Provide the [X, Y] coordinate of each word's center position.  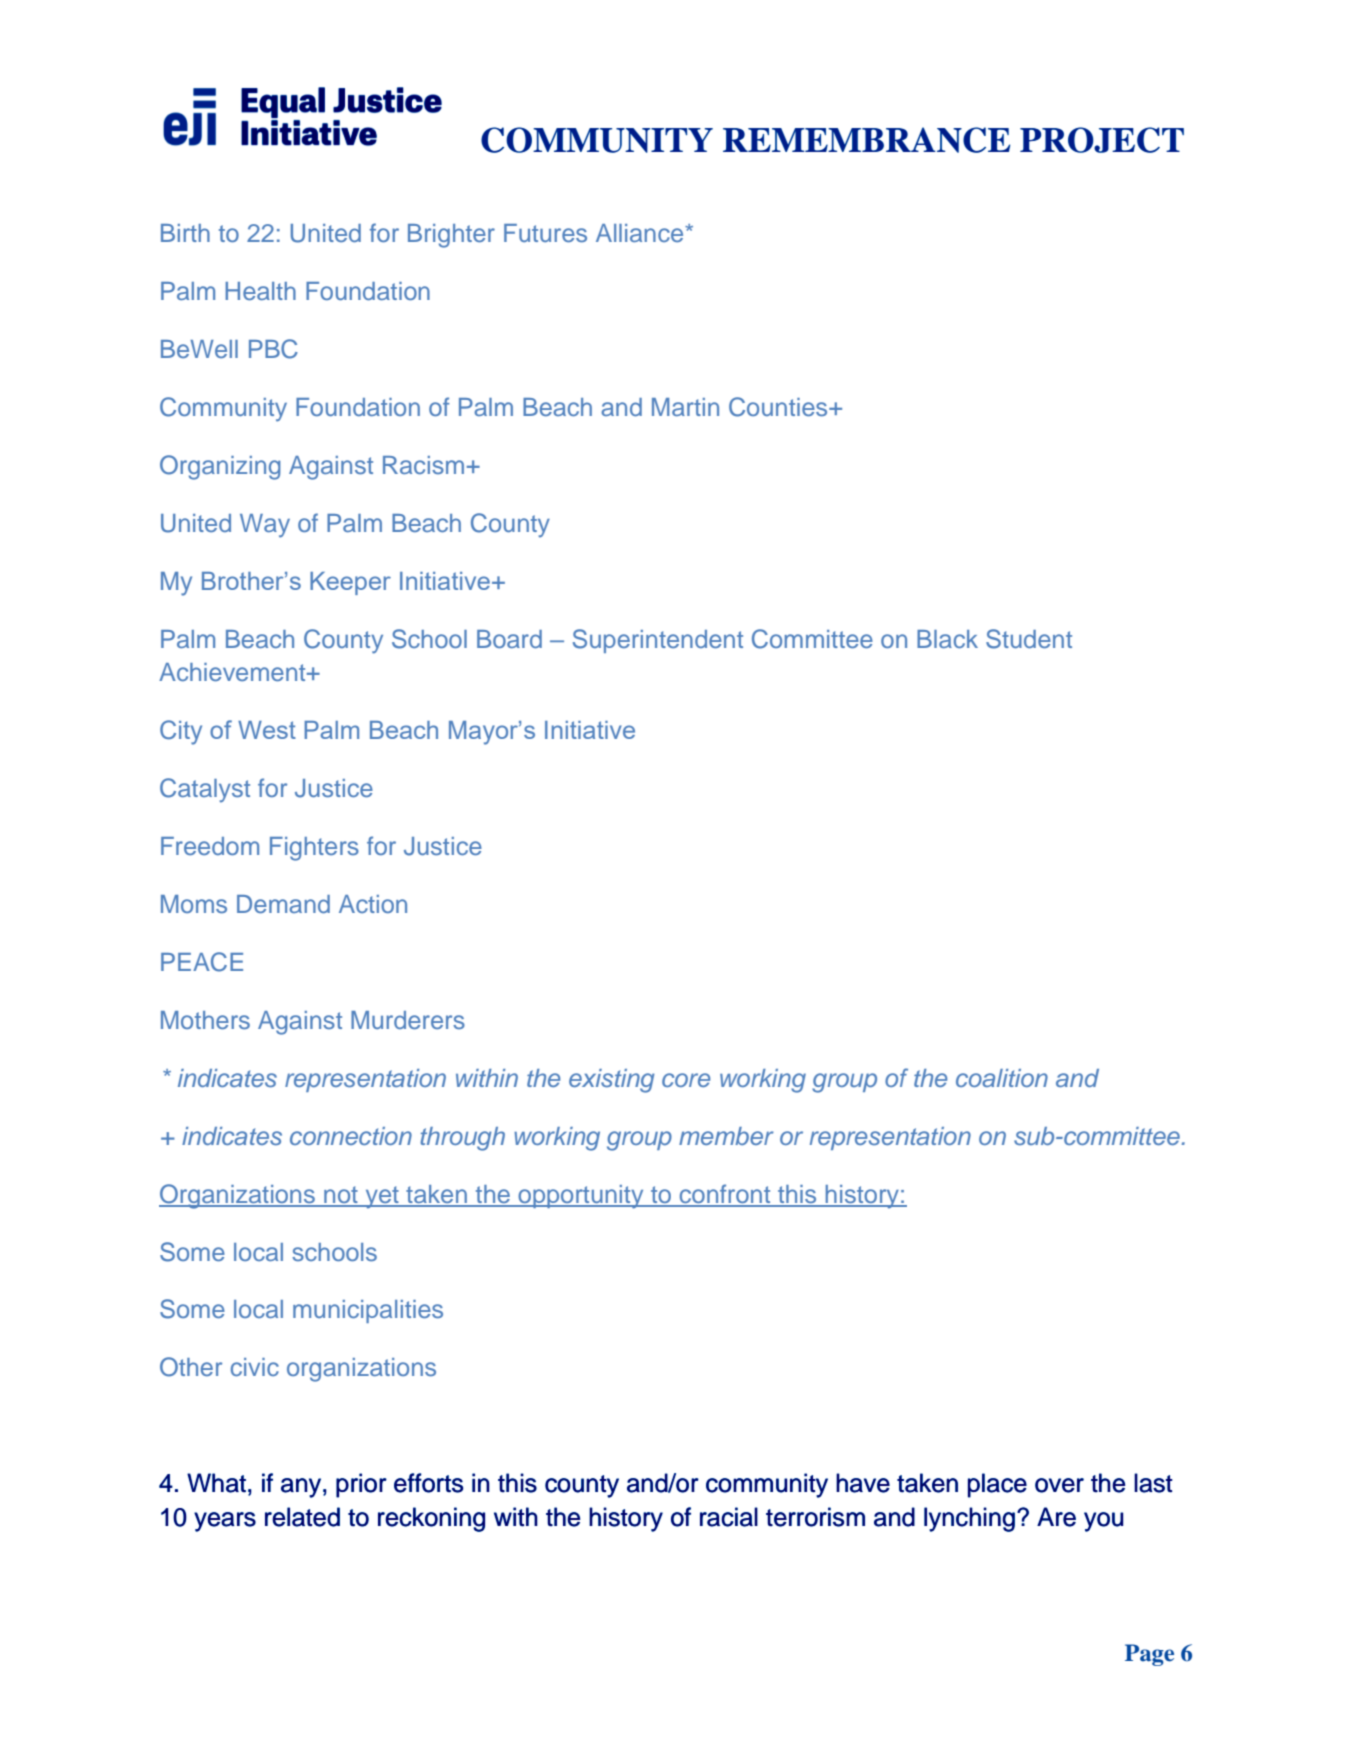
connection [351, 1136]
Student [1029, 639]
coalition [1002, 1078]
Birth [185, 233]
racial [729, 1517]
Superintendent [658, 641]
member [726, 1136]
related [302, 1517]
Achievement [233, 672]
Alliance [641, 233]
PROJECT [1102, 140]
